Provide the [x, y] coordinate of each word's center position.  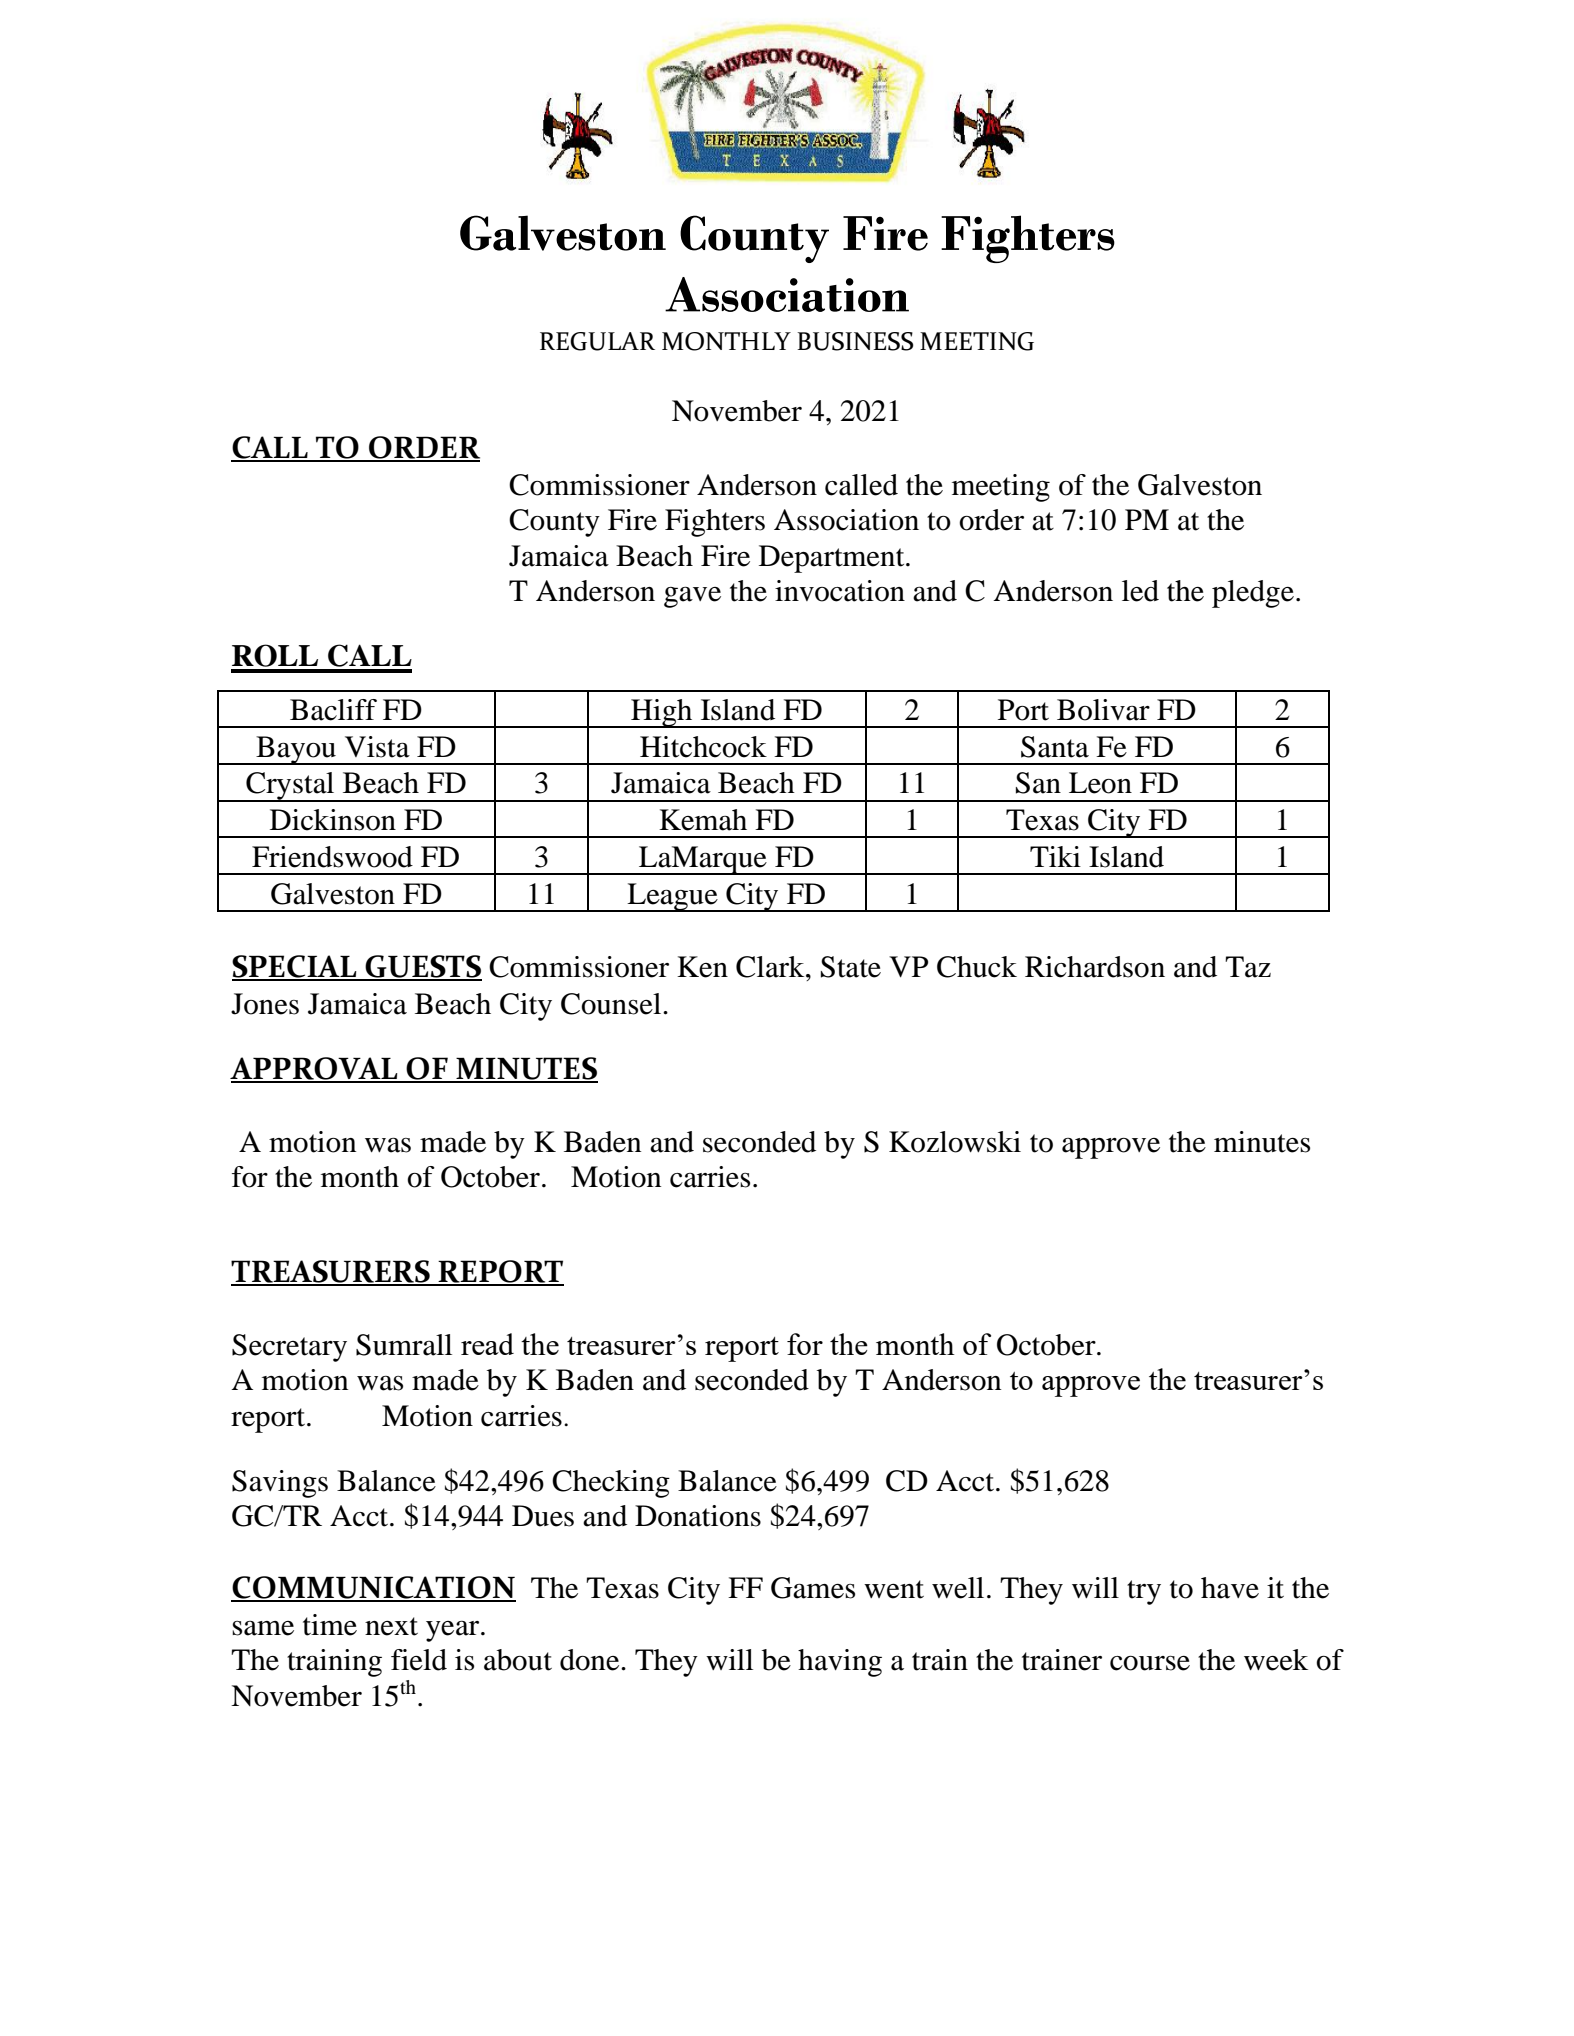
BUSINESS [855, 341]
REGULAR [597, 341]
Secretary [289, 1348]
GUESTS [422, 967]
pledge [1254, 594]
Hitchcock [703, 747]
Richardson [1095, 967]
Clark [771, 967]
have [1230, 1588]
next [391, 1626]
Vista [377, 747]
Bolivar [1103, 710]
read [487, 1344]
